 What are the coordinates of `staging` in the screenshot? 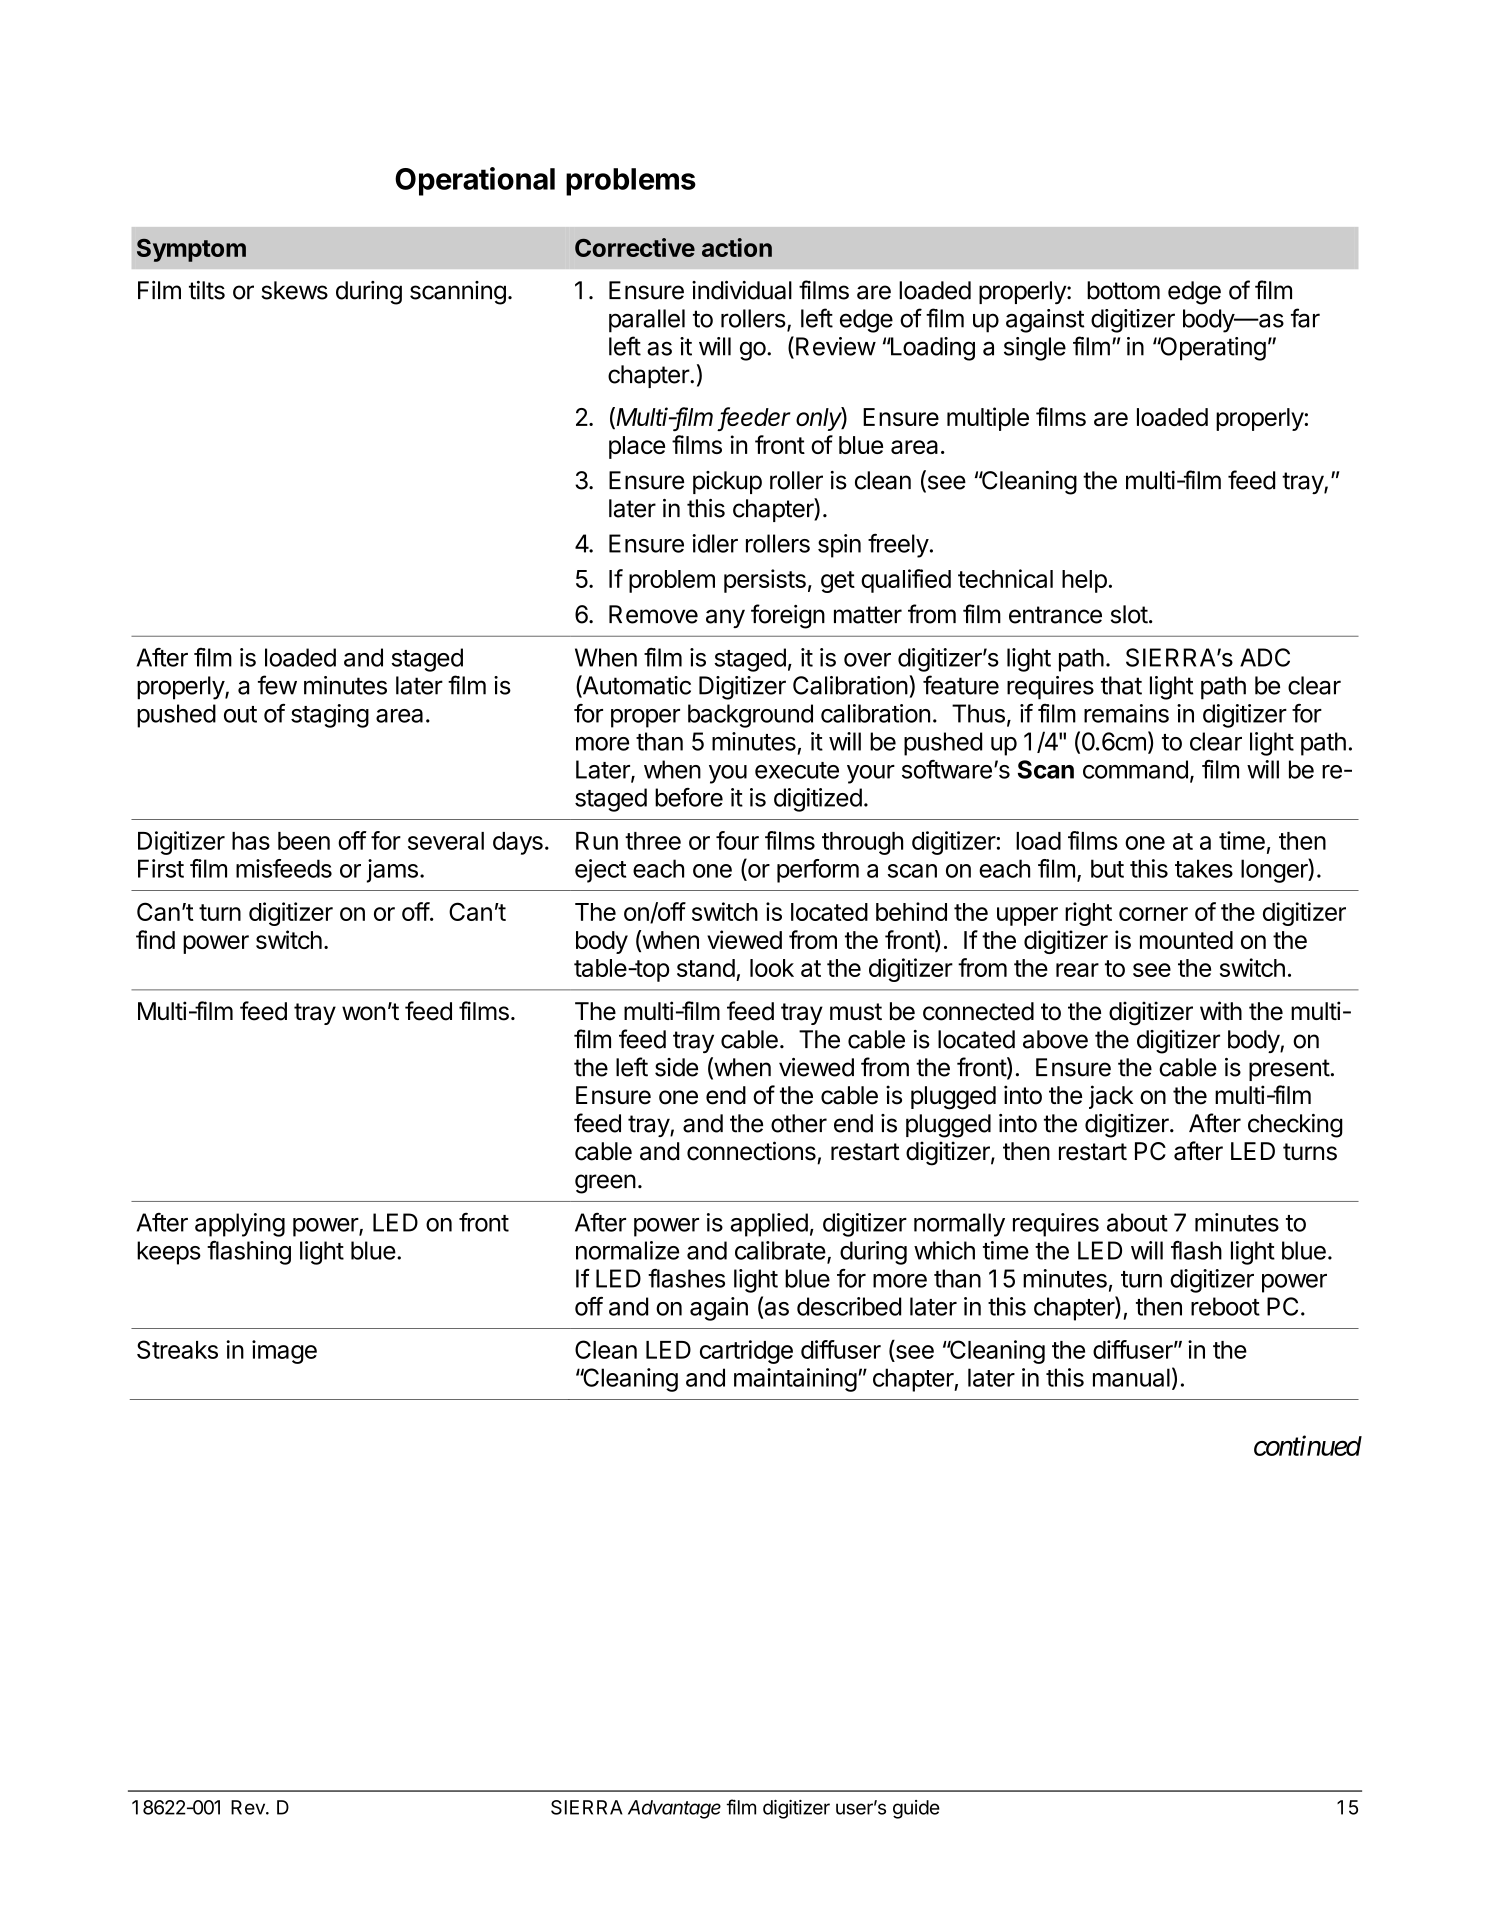 It's located at (330, 716).
